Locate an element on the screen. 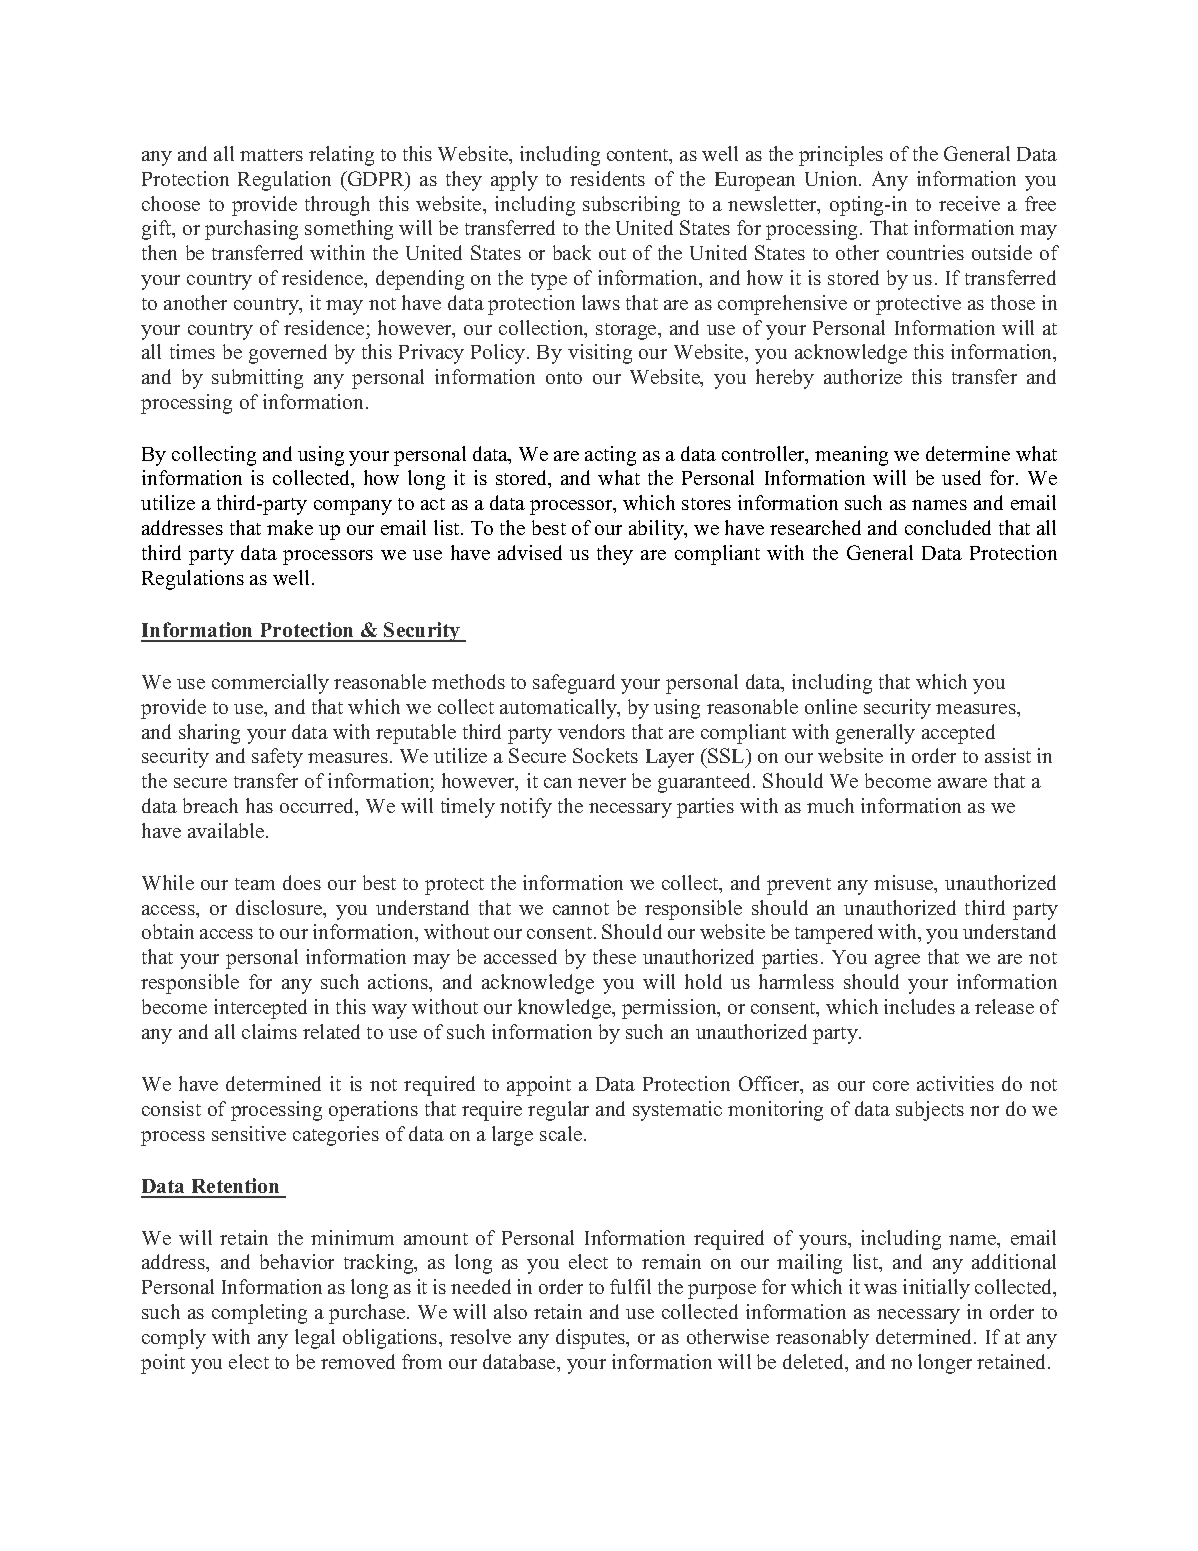 This screenshot has width=1198, height=1551. make is located at coordinates (290, 527).
